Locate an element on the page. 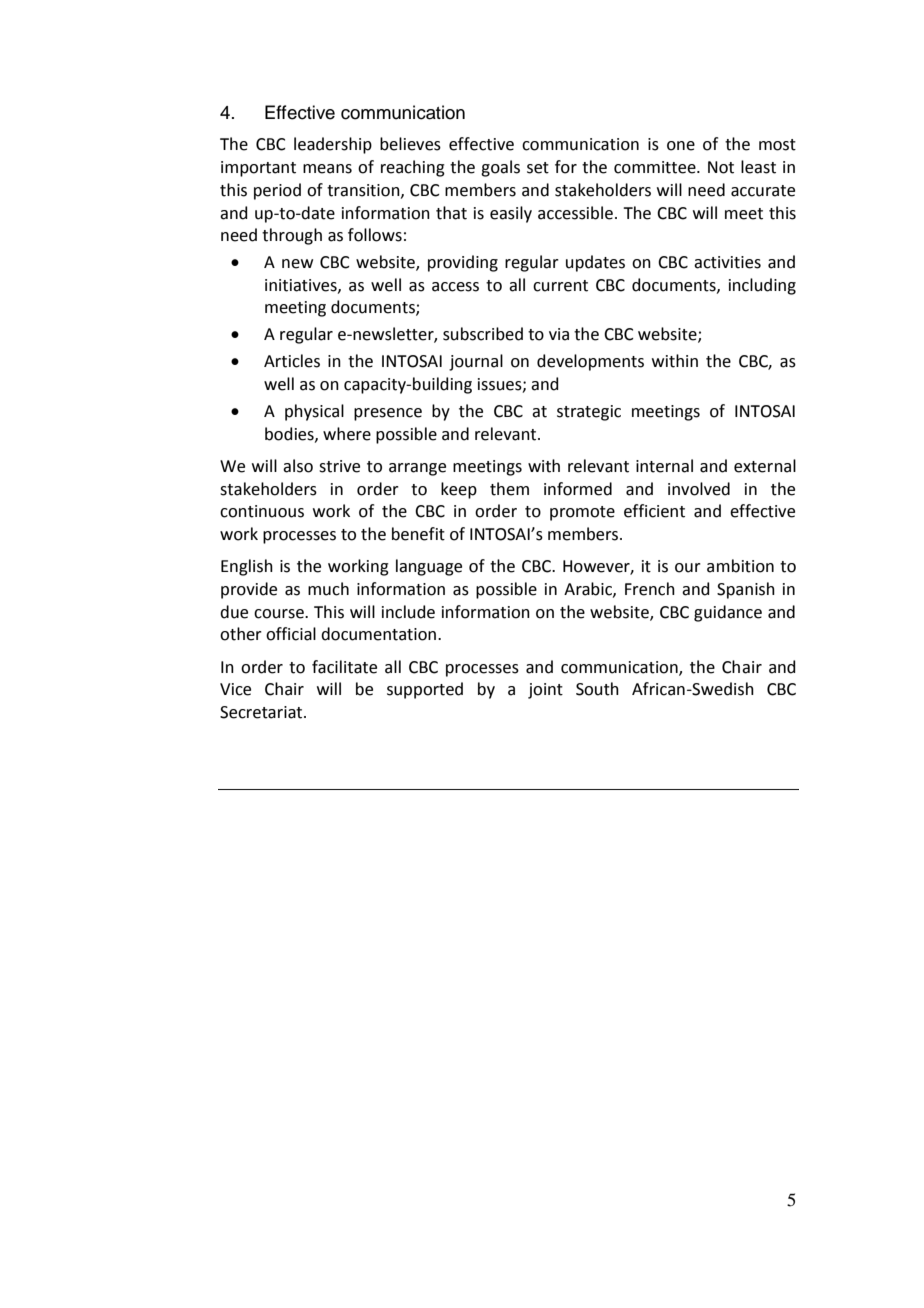  strategic is located at coordinates (589, 413).
